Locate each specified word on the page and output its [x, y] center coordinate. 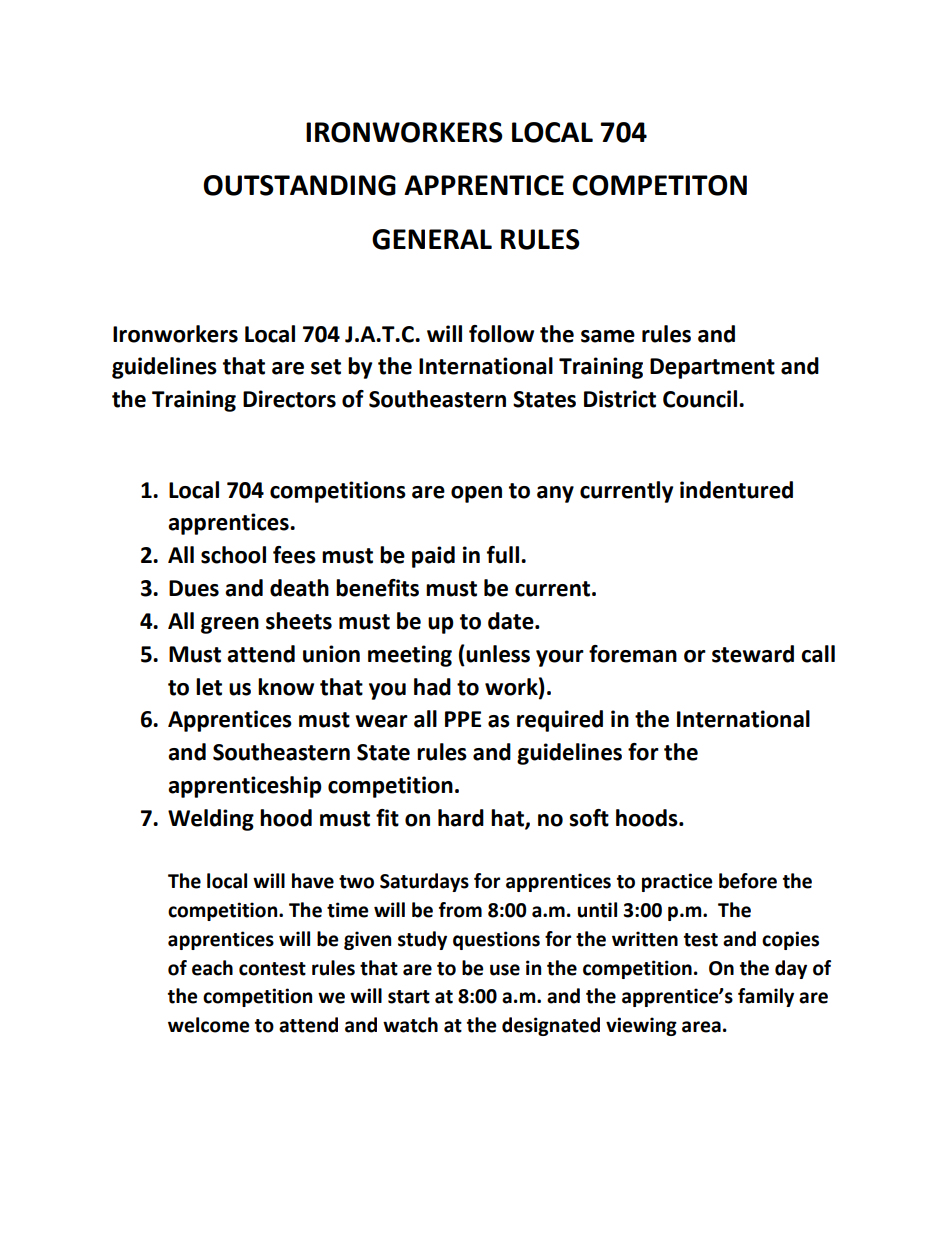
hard [461, 818]
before [748, 881]
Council [700, 399]
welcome [209, 1025]
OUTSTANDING [299, 185]
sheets [299, 621]
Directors [289, 399]
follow [501, 334]
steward [753, 654]
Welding [211, 820]
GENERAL [432, 239]
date [512, 621]
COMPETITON [659, 185]
